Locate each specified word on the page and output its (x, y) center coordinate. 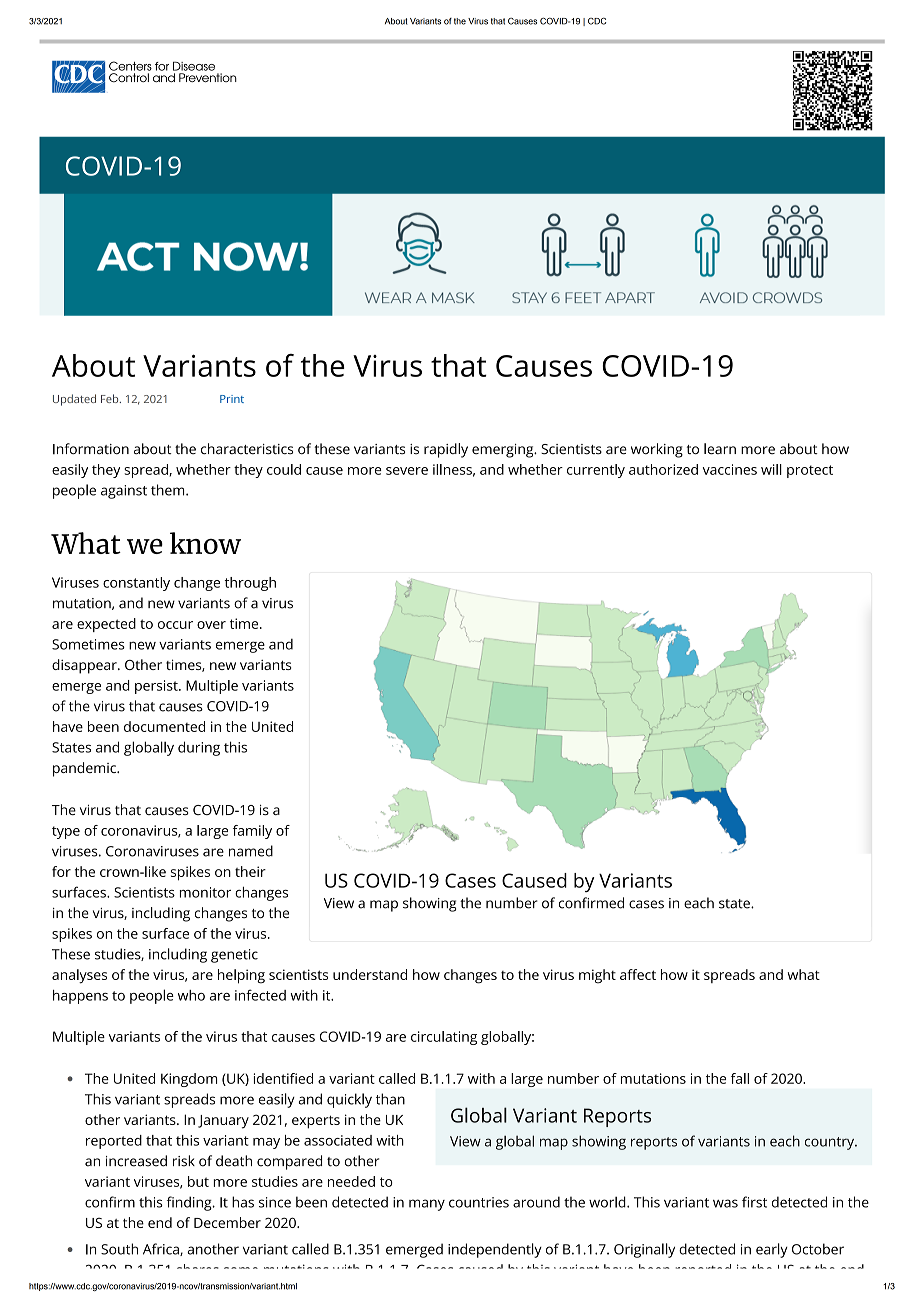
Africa (162, 1249)
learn (720, 449)
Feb (111, 398)
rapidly (446, 450)
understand (370, 974)
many (427, 1205)
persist (157, 687)
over (211, 625)
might (597, 976)
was (725, 1203)
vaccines (730, 469)
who (191, 995)
